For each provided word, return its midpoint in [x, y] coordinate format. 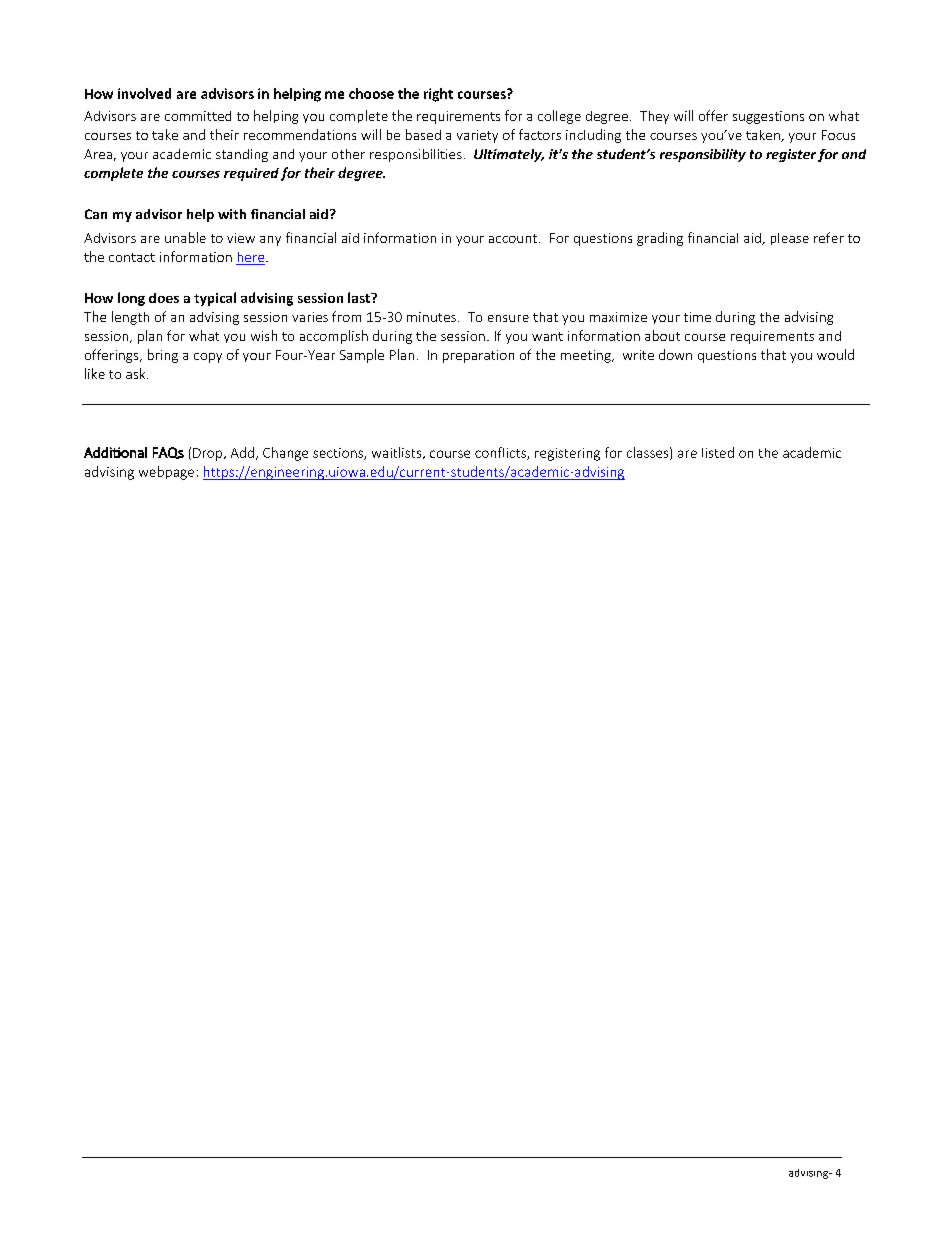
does [164, 298]
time [697, 317]
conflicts [501, 453]
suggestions [768, 117]
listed [718, 452]
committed [198, 116]
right [438, 95]
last [360, 297]
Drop [209, 454]
